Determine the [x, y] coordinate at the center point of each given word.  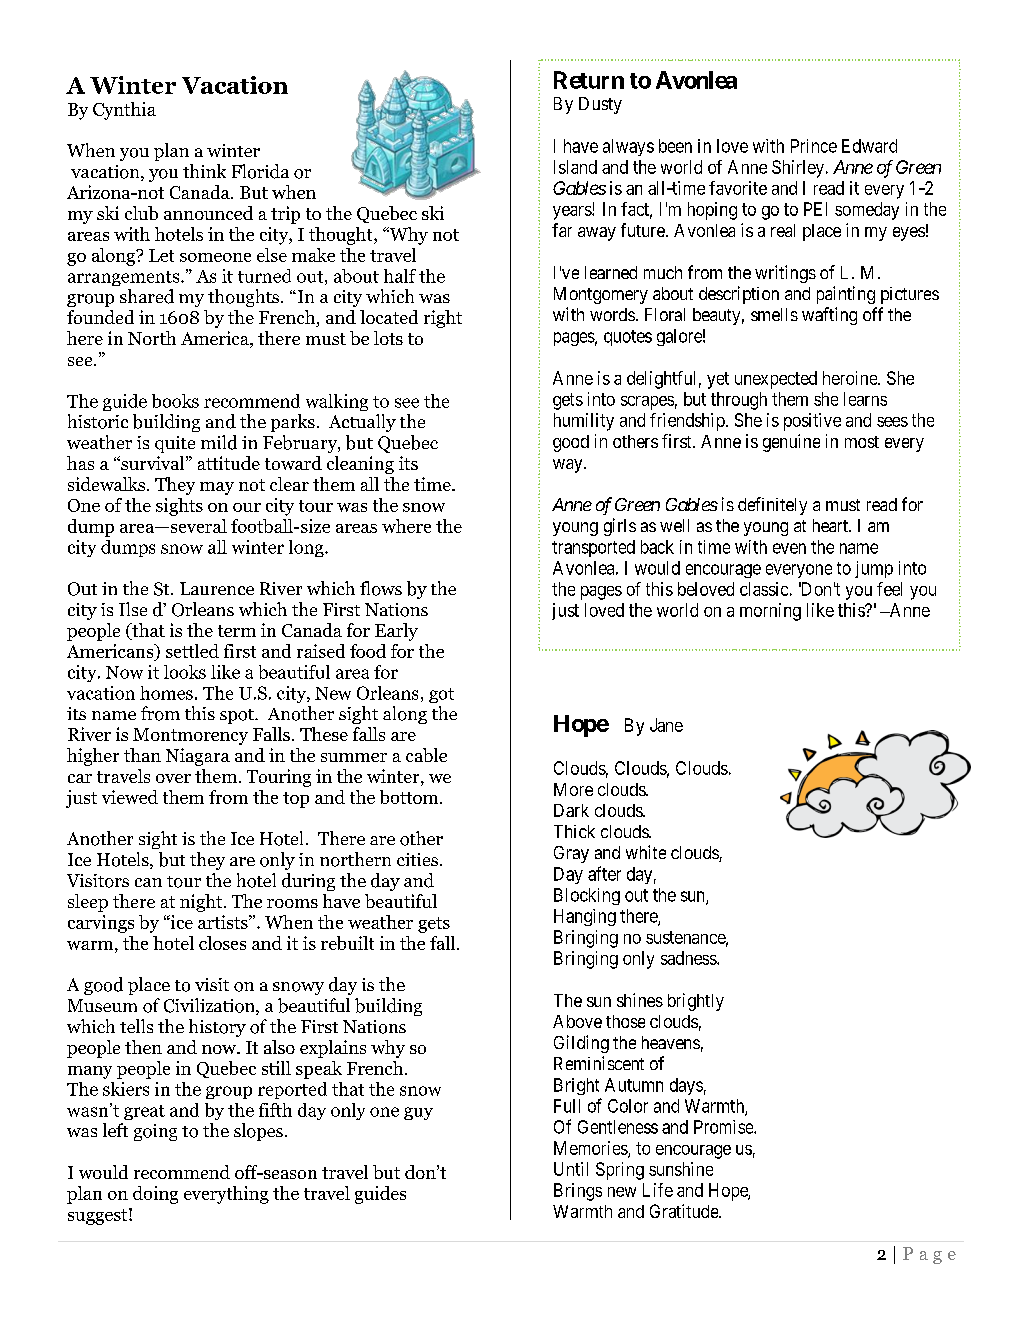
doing [155, 1195]
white [646, 852]
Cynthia [124, 111]
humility [584, 422]
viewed [130, 797]
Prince [814, 146]
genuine [791, 443]
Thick [574, 831]
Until [571, 1169]
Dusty [600, 105]
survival [153, 463]
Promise [724, 1127]
